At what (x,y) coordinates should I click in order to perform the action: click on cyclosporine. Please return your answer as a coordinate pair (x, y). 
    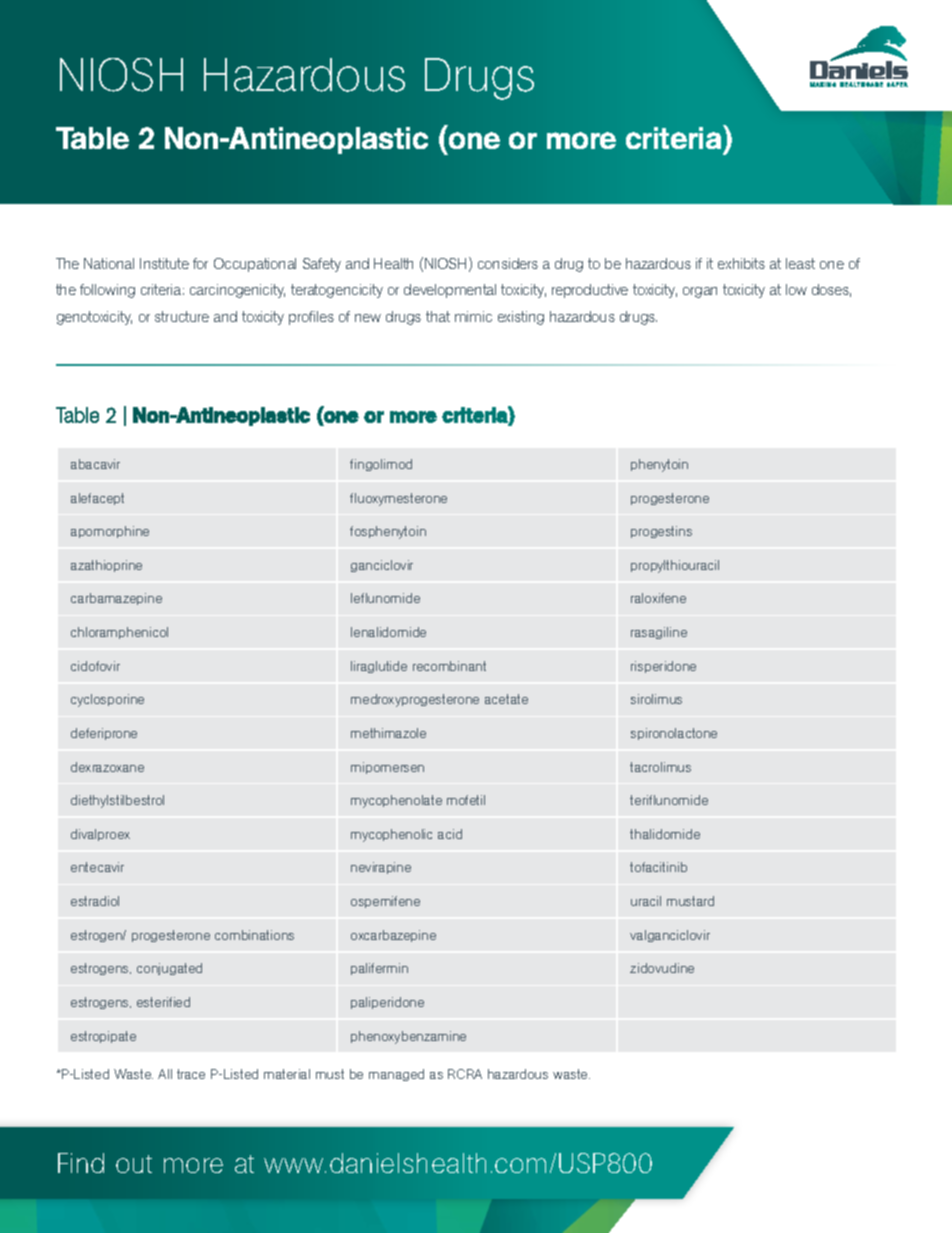
    Looking at the image, I should click on (107, 700).
